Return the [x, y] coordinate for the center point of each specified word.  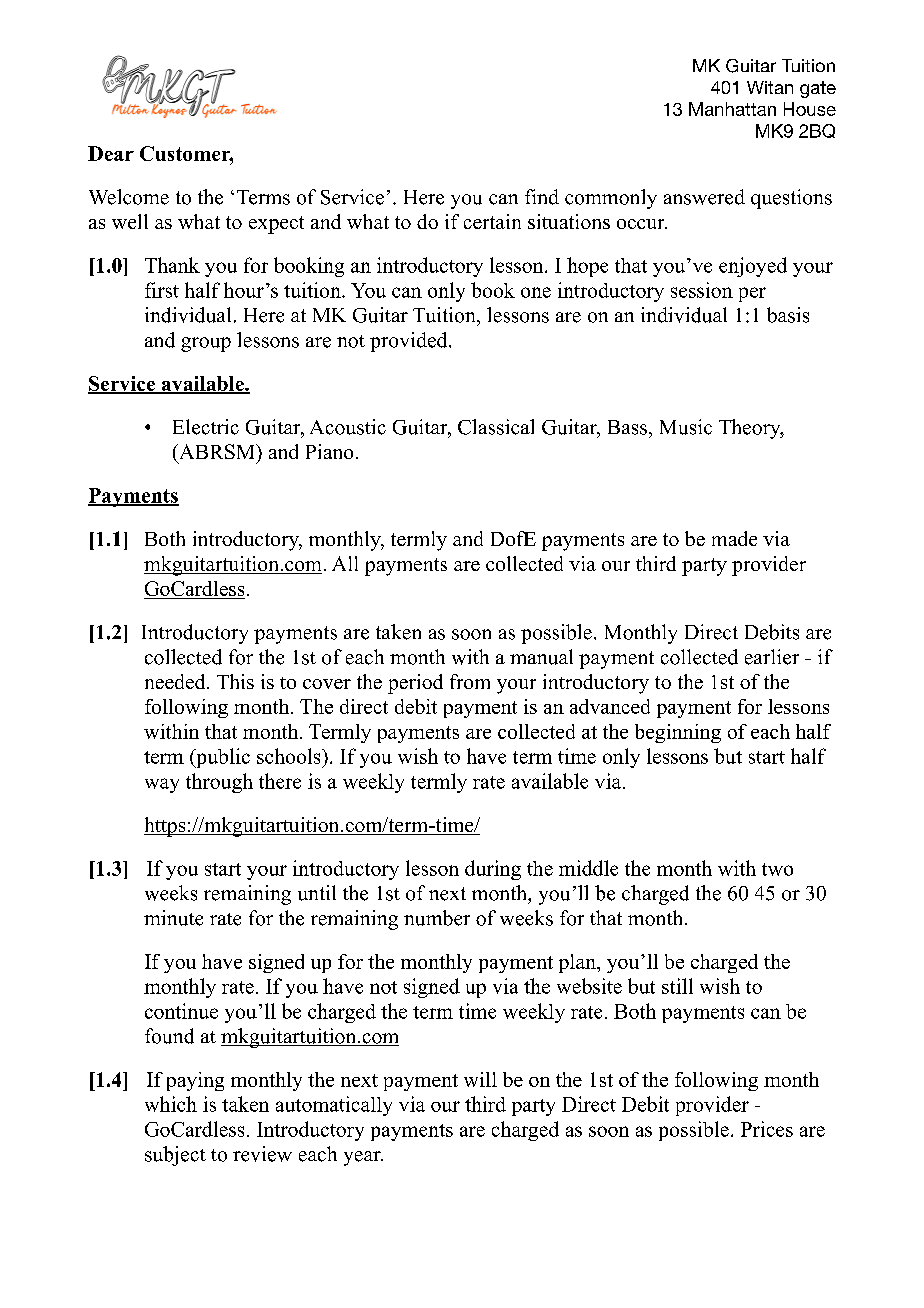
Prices [767, 1129]
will [480, 1079]
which [171, 1104]
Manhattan [732, 109]
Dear [111, 153]
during [493, 870]
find [542, 197]
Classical [496, 427]
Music [686, 427]
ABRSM [217, 451]
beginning [678, 733]
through [219, 783]
